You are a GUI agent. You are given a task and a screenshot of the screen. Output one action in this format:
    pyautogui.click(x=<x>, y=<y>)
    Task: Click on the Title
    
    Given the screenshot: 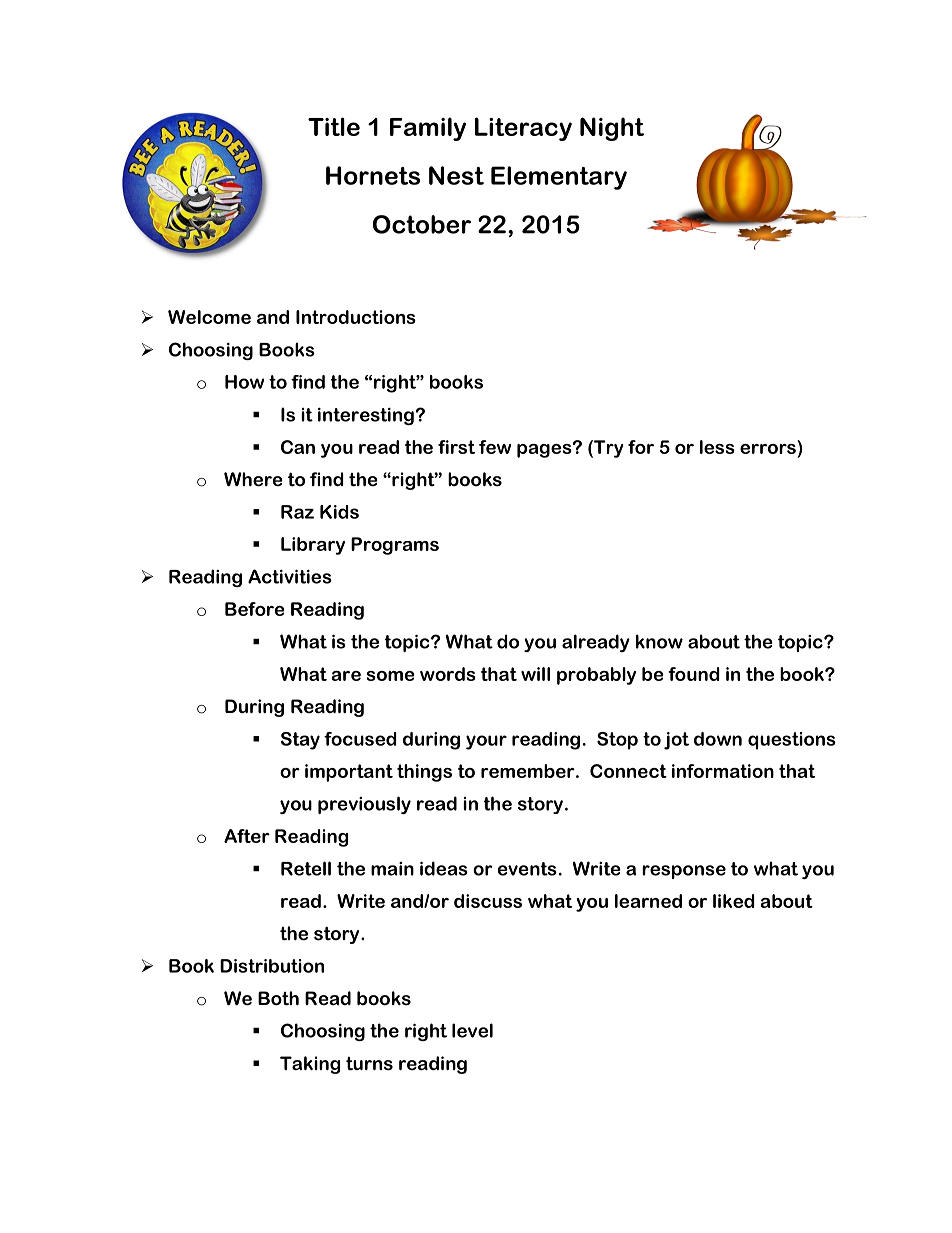 What is the action you would take?
    pyautogui.click(x=334, y=126)
